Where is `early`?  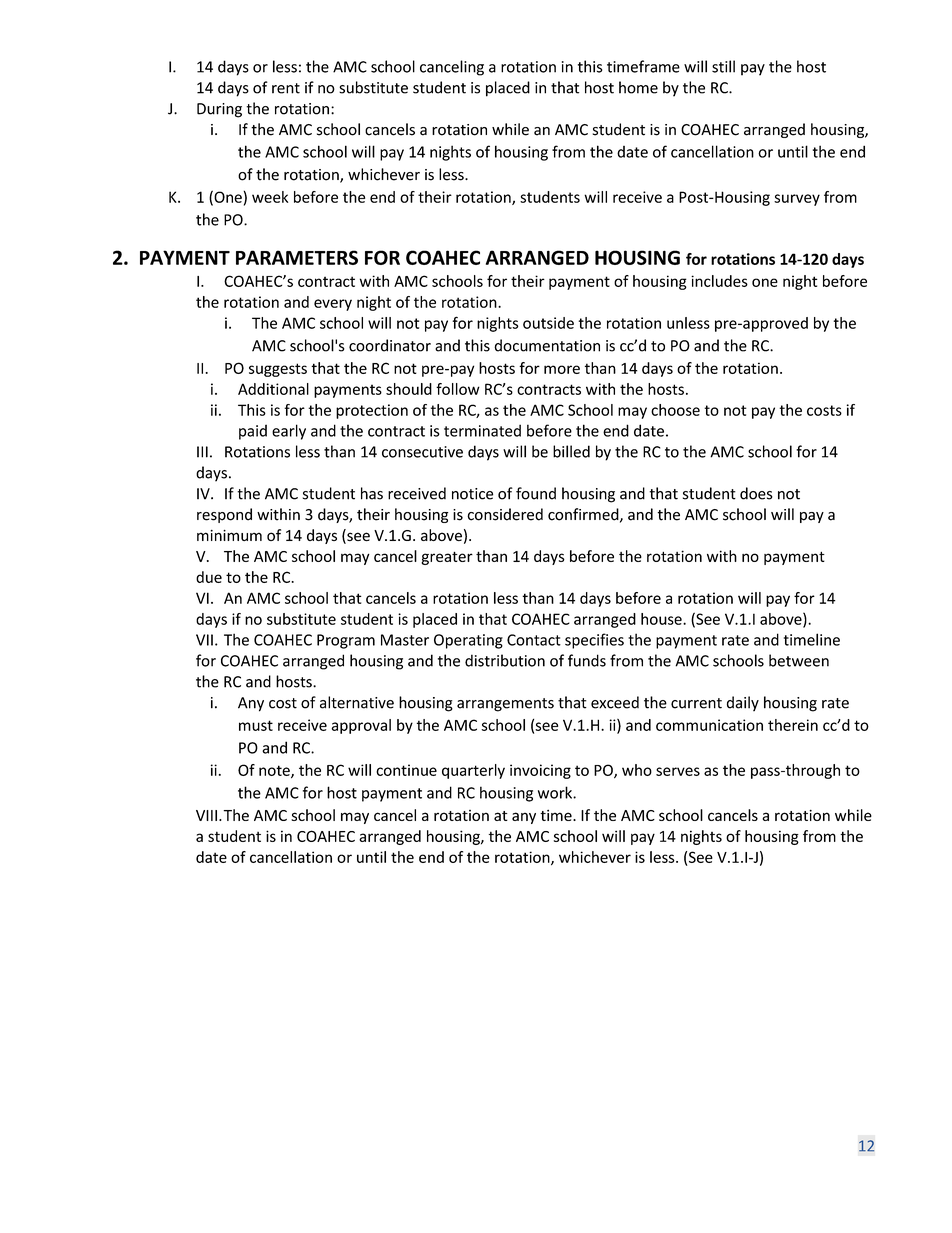 early is located at coordinates (289, 432).
